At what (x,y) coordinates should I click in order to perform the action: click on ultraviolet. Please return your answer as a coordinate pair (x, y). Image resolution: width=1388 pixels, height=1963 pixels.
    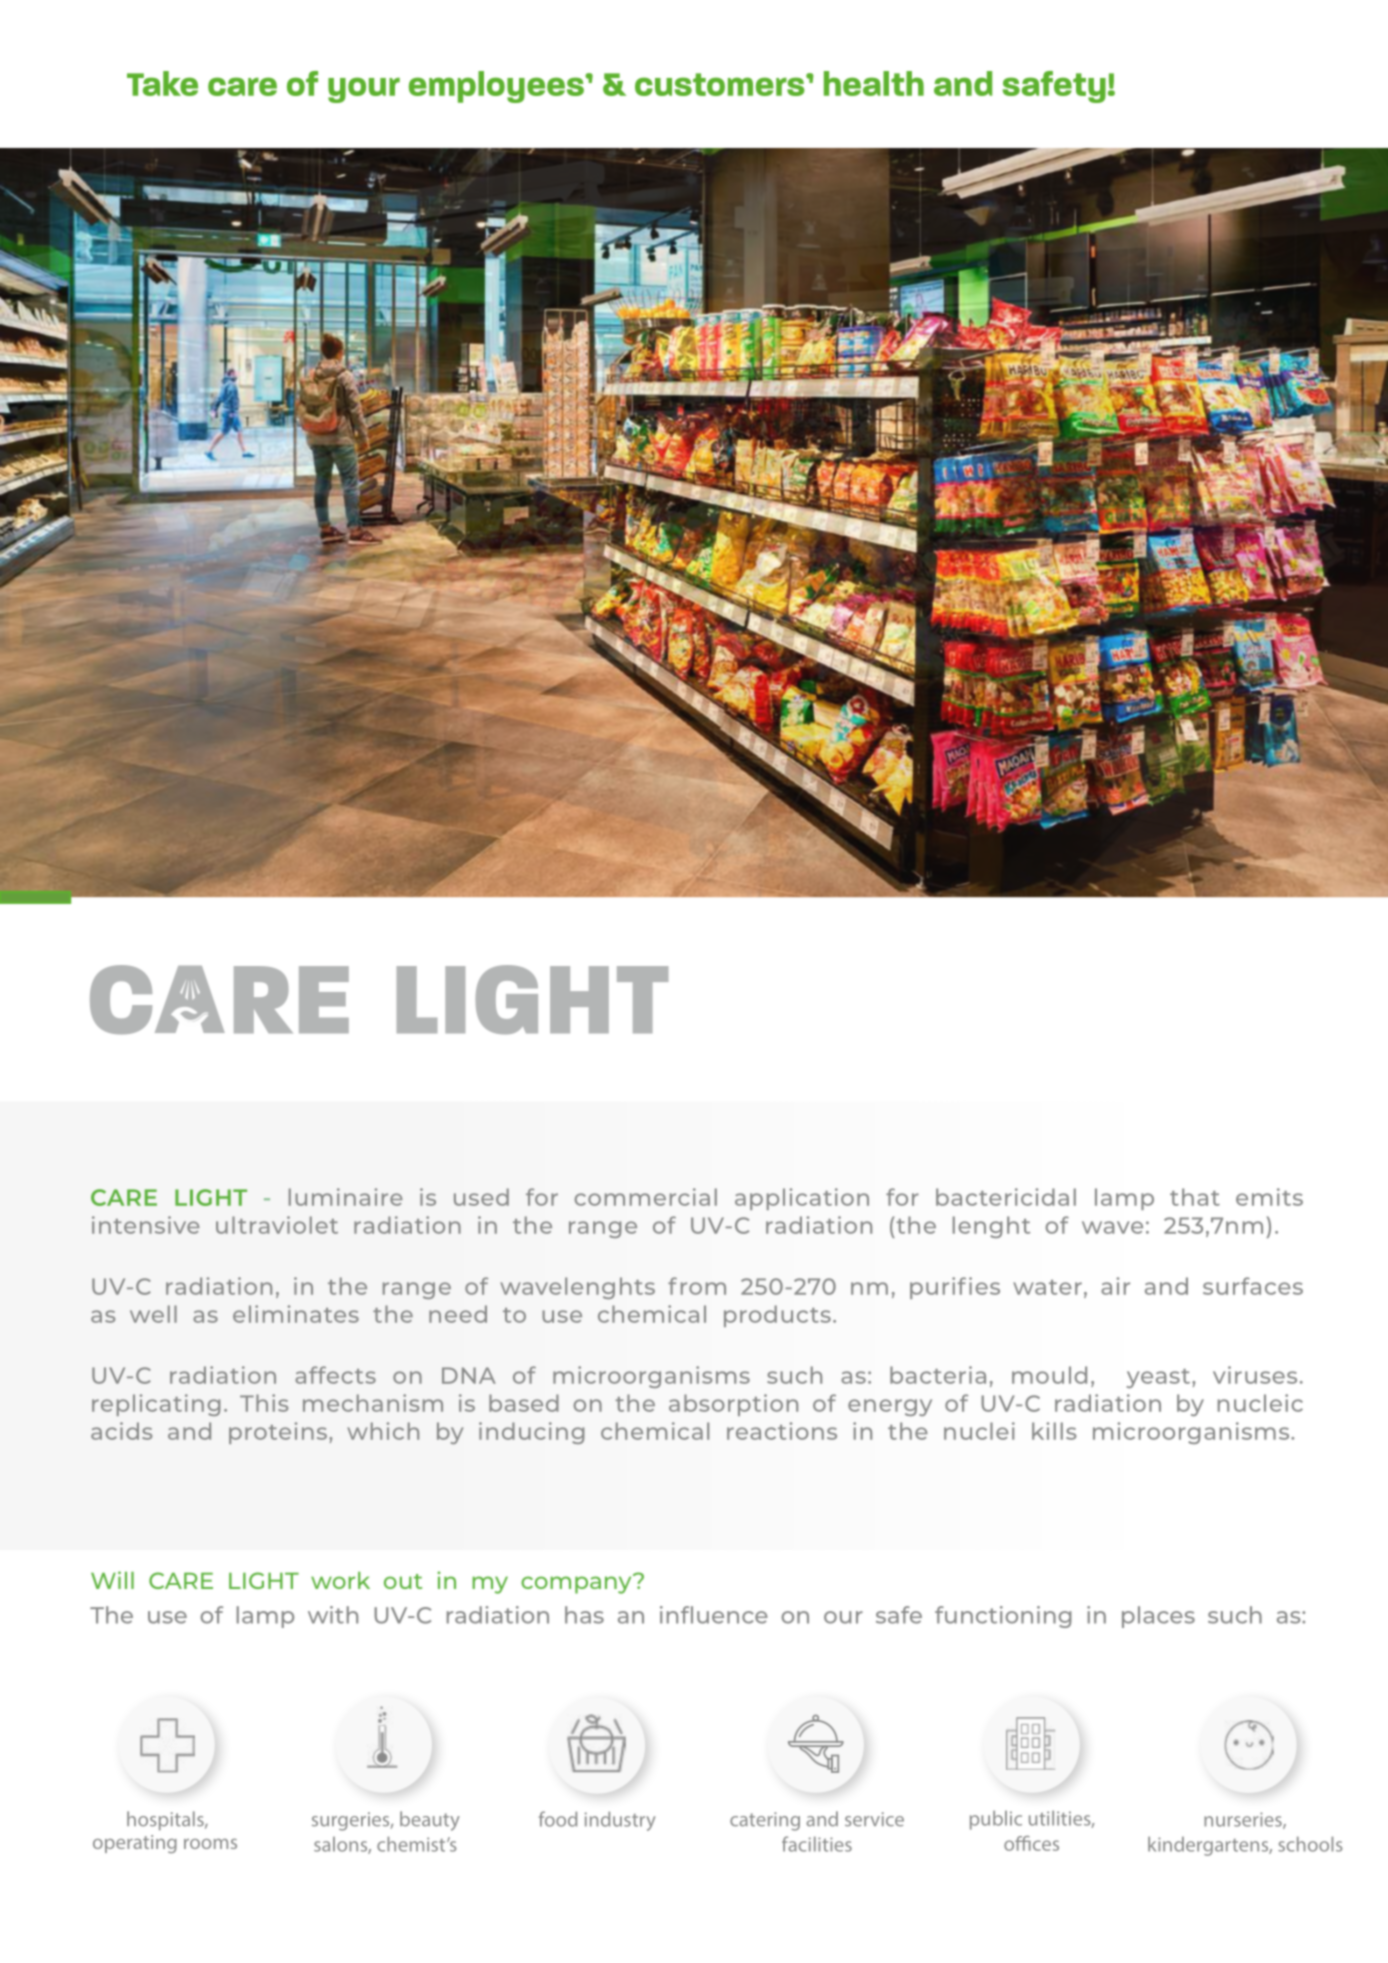
    Looking at the image, I should click on (277, 1225).
